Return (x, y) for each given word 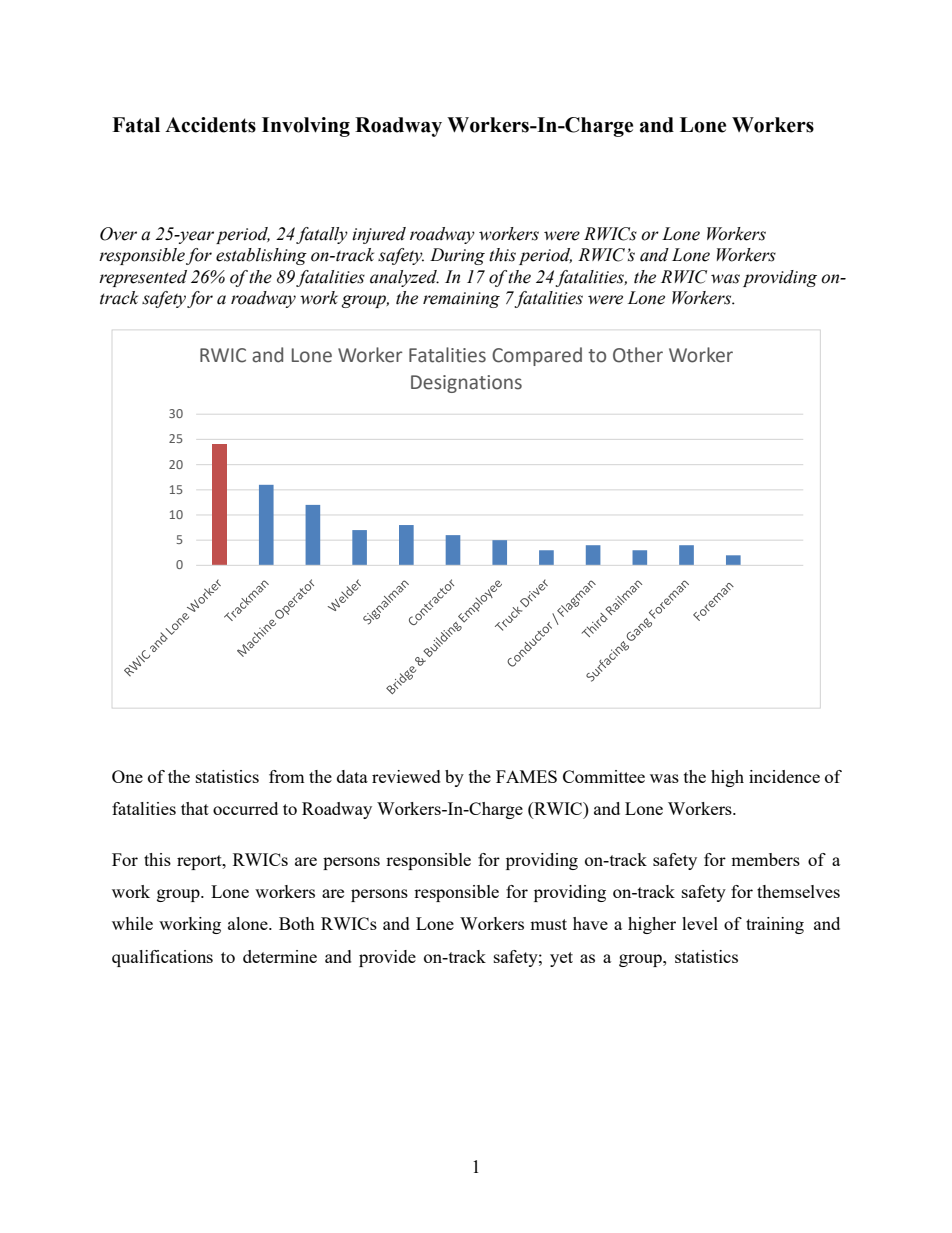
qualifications (162, 958)
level (700, 923)
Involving (306, 127)
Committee (604, 776)
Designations (466, 384)
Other (638, 355)
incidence (784, 776)
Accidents (210, 125)
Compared (537, 356)
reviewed (406, 776)
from (287, 776)
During (457, 256)
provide (387, 958)
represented (143, 278)
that (195, 808)
